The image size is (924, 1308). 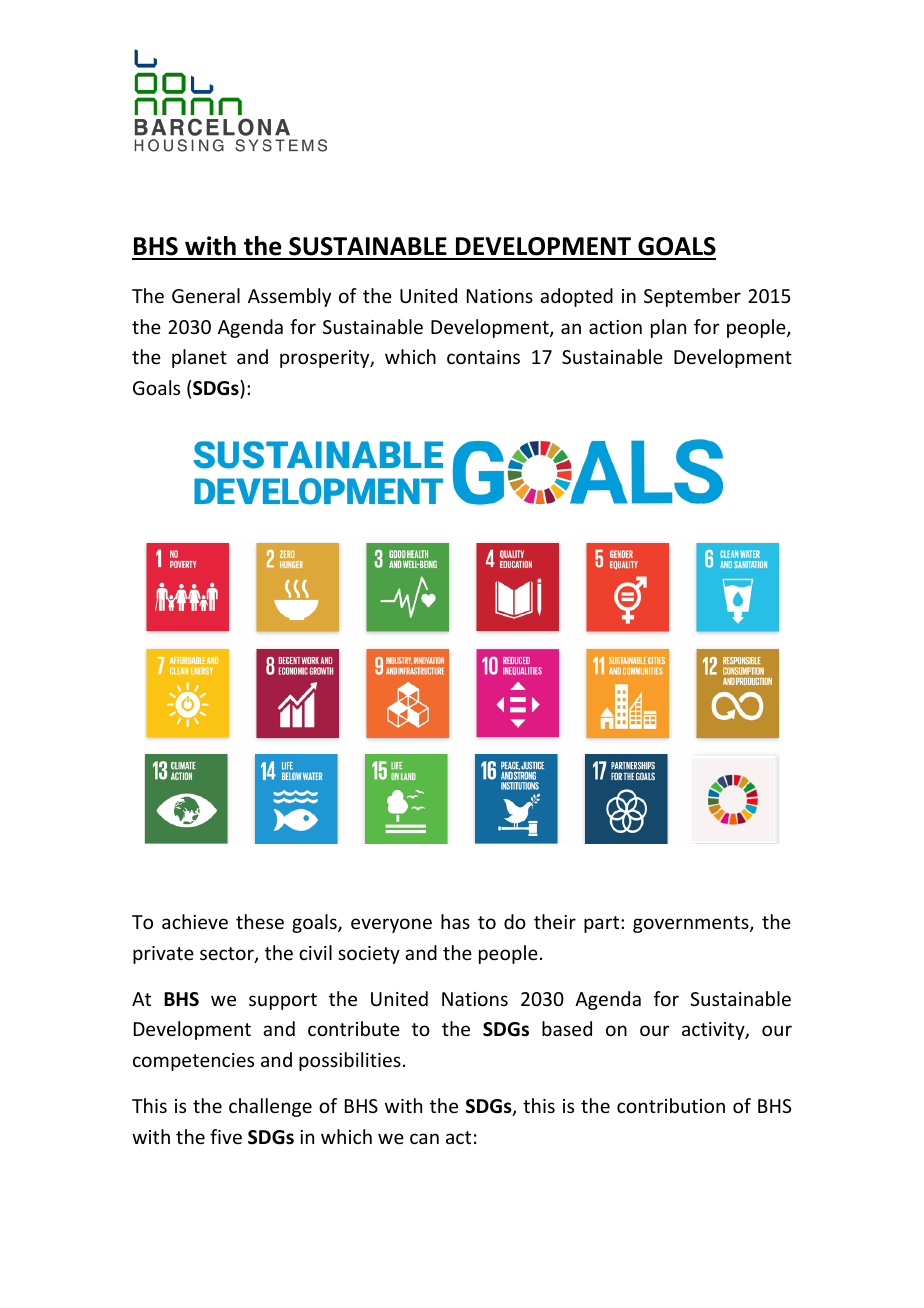 I want to click on contains, so click(x=483, y=357).
